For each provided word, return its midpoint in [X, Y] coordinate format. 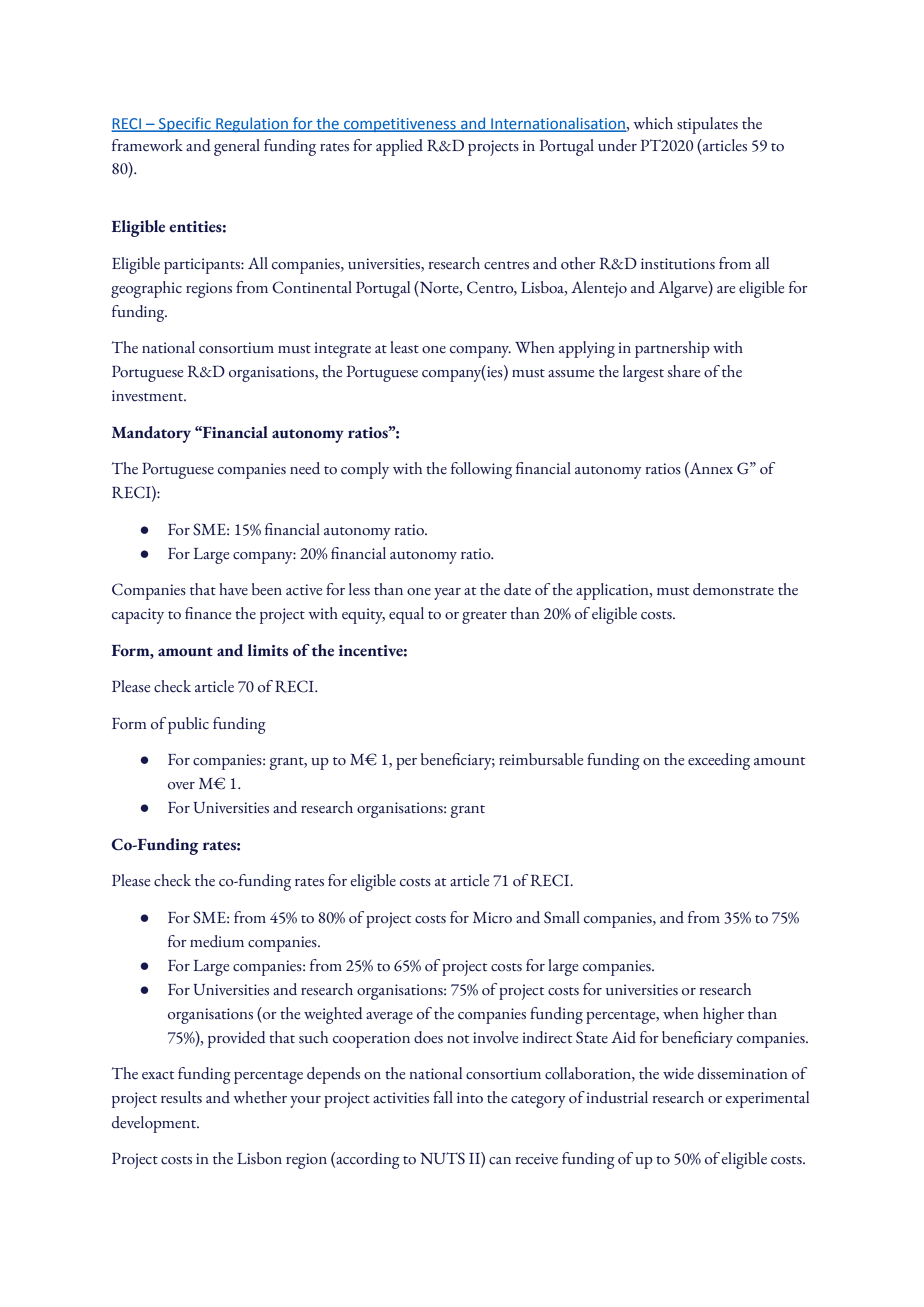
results [181, 1097]
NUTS [442, 1158]
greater [484, 617]
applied [399, 147]
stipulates [707, 125]
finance [208, 613]
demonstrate [733, 589]
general [237, 147]
